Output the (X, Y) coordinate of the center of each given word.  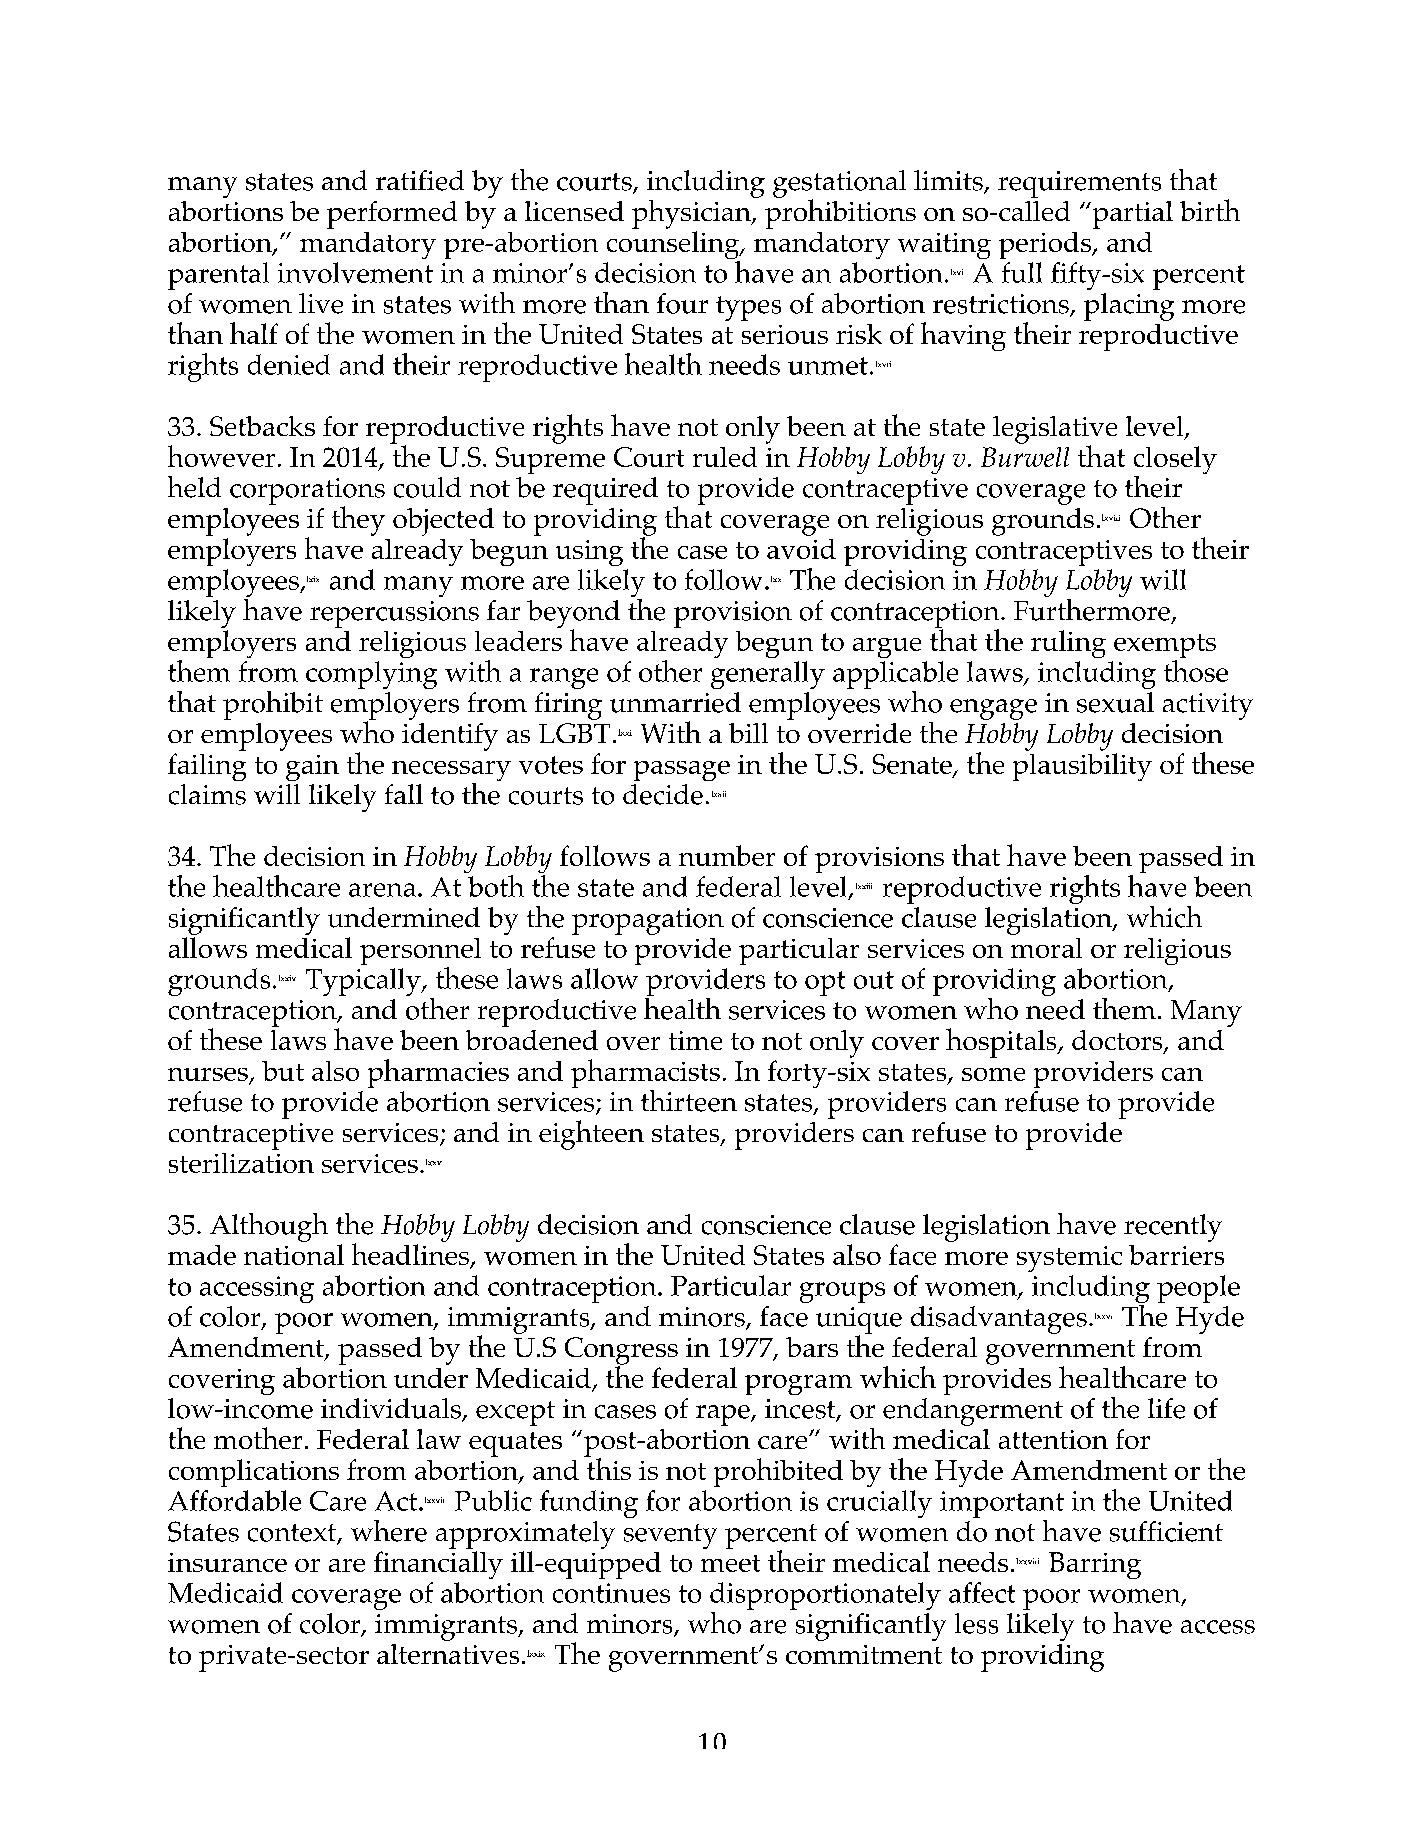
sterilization (241, 1163)
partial (1131, 215)
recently (1173, 1228)
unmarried (675, 702)
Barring (1095, 1565)
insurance (227, 1562)
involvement (355, 272)
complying (371, 675)
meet (730, 1563)
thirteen (689, 1101)
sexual (1115, 702)
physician (692, 214)
